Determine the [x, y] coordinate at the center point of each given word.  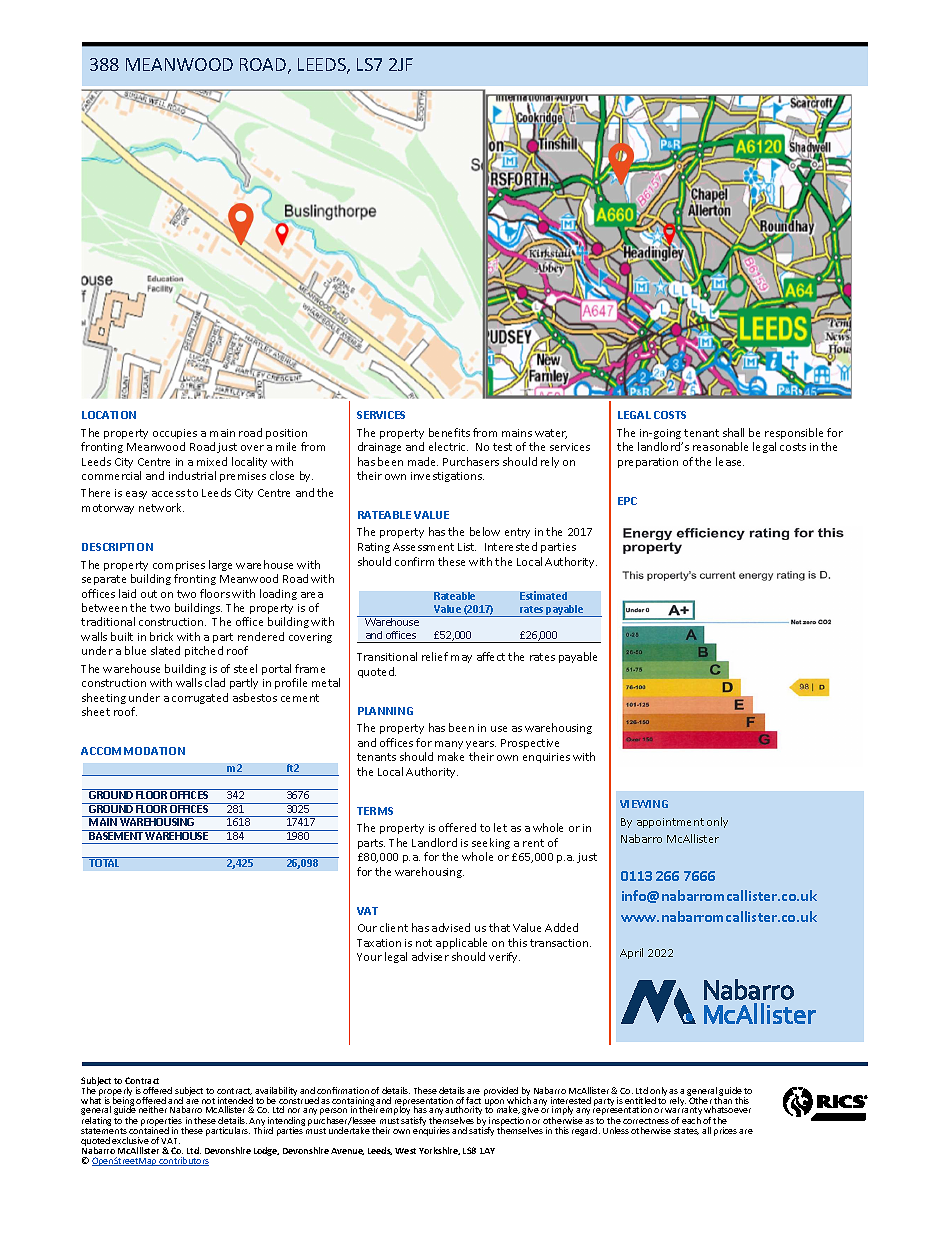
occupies [175, 434]
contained [149, 1129]
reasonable [720, 446]
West [405, 1151]
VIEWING [644, 804]
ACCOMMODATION [133, 751]
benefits [449, 432]
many [449, 745]
